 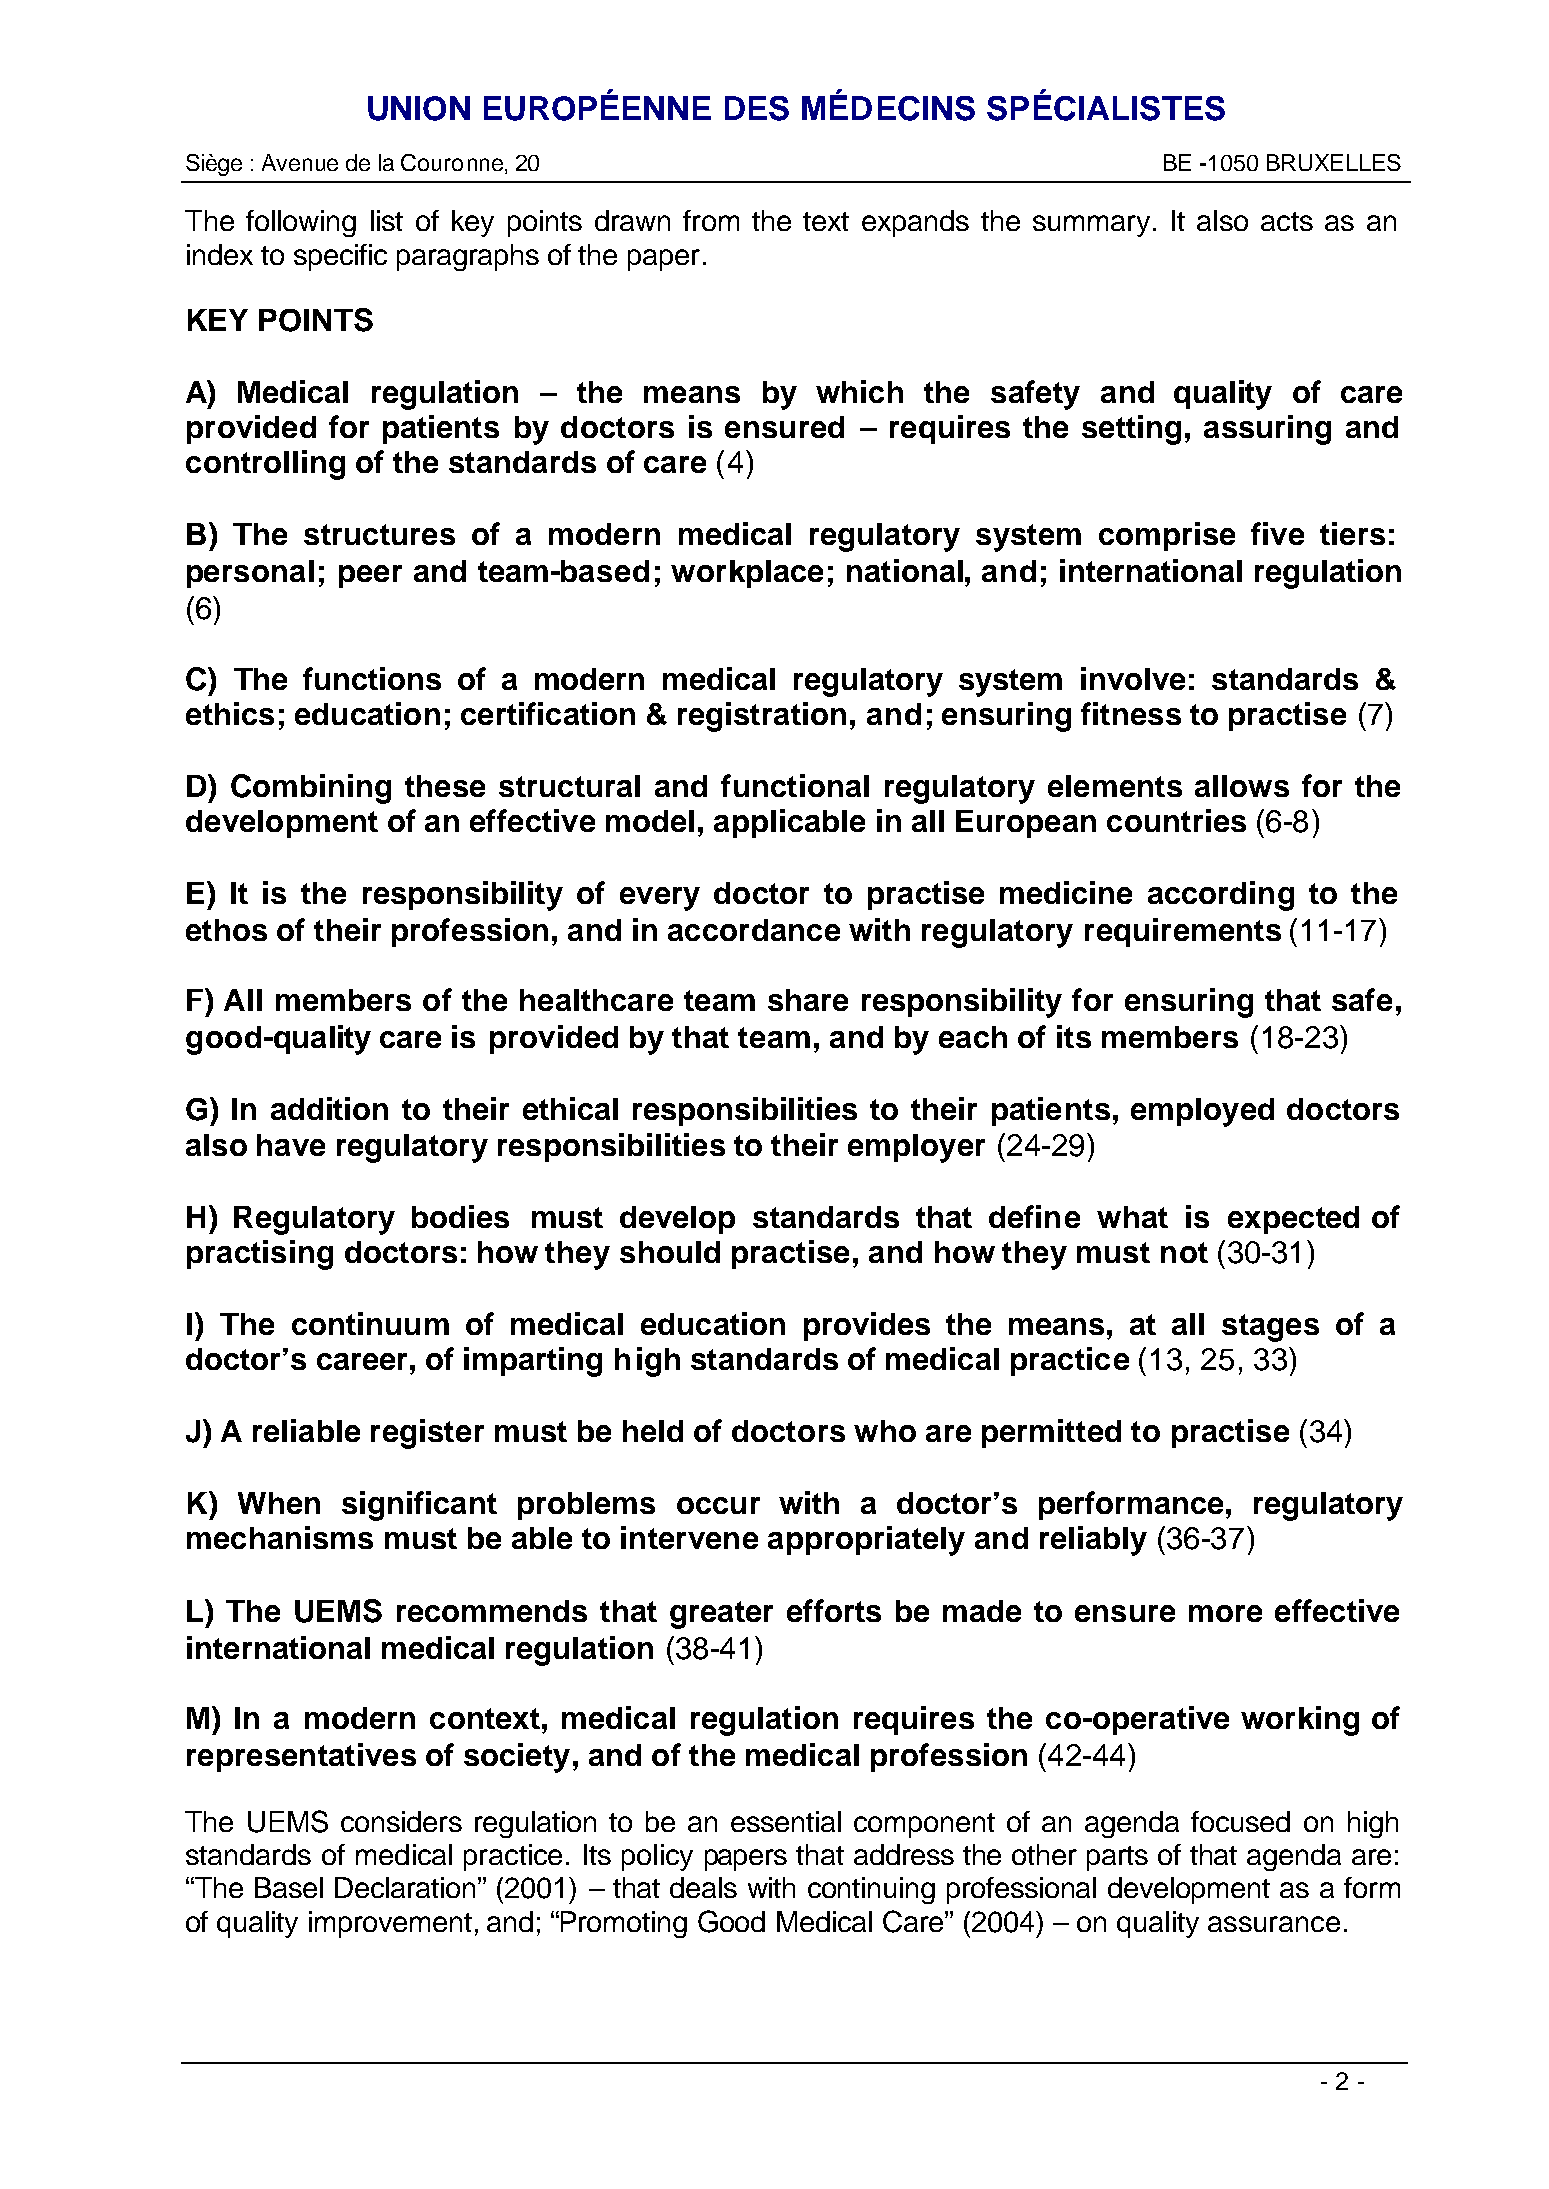 I want to click on Avenue, so click(x=300, y=162).
